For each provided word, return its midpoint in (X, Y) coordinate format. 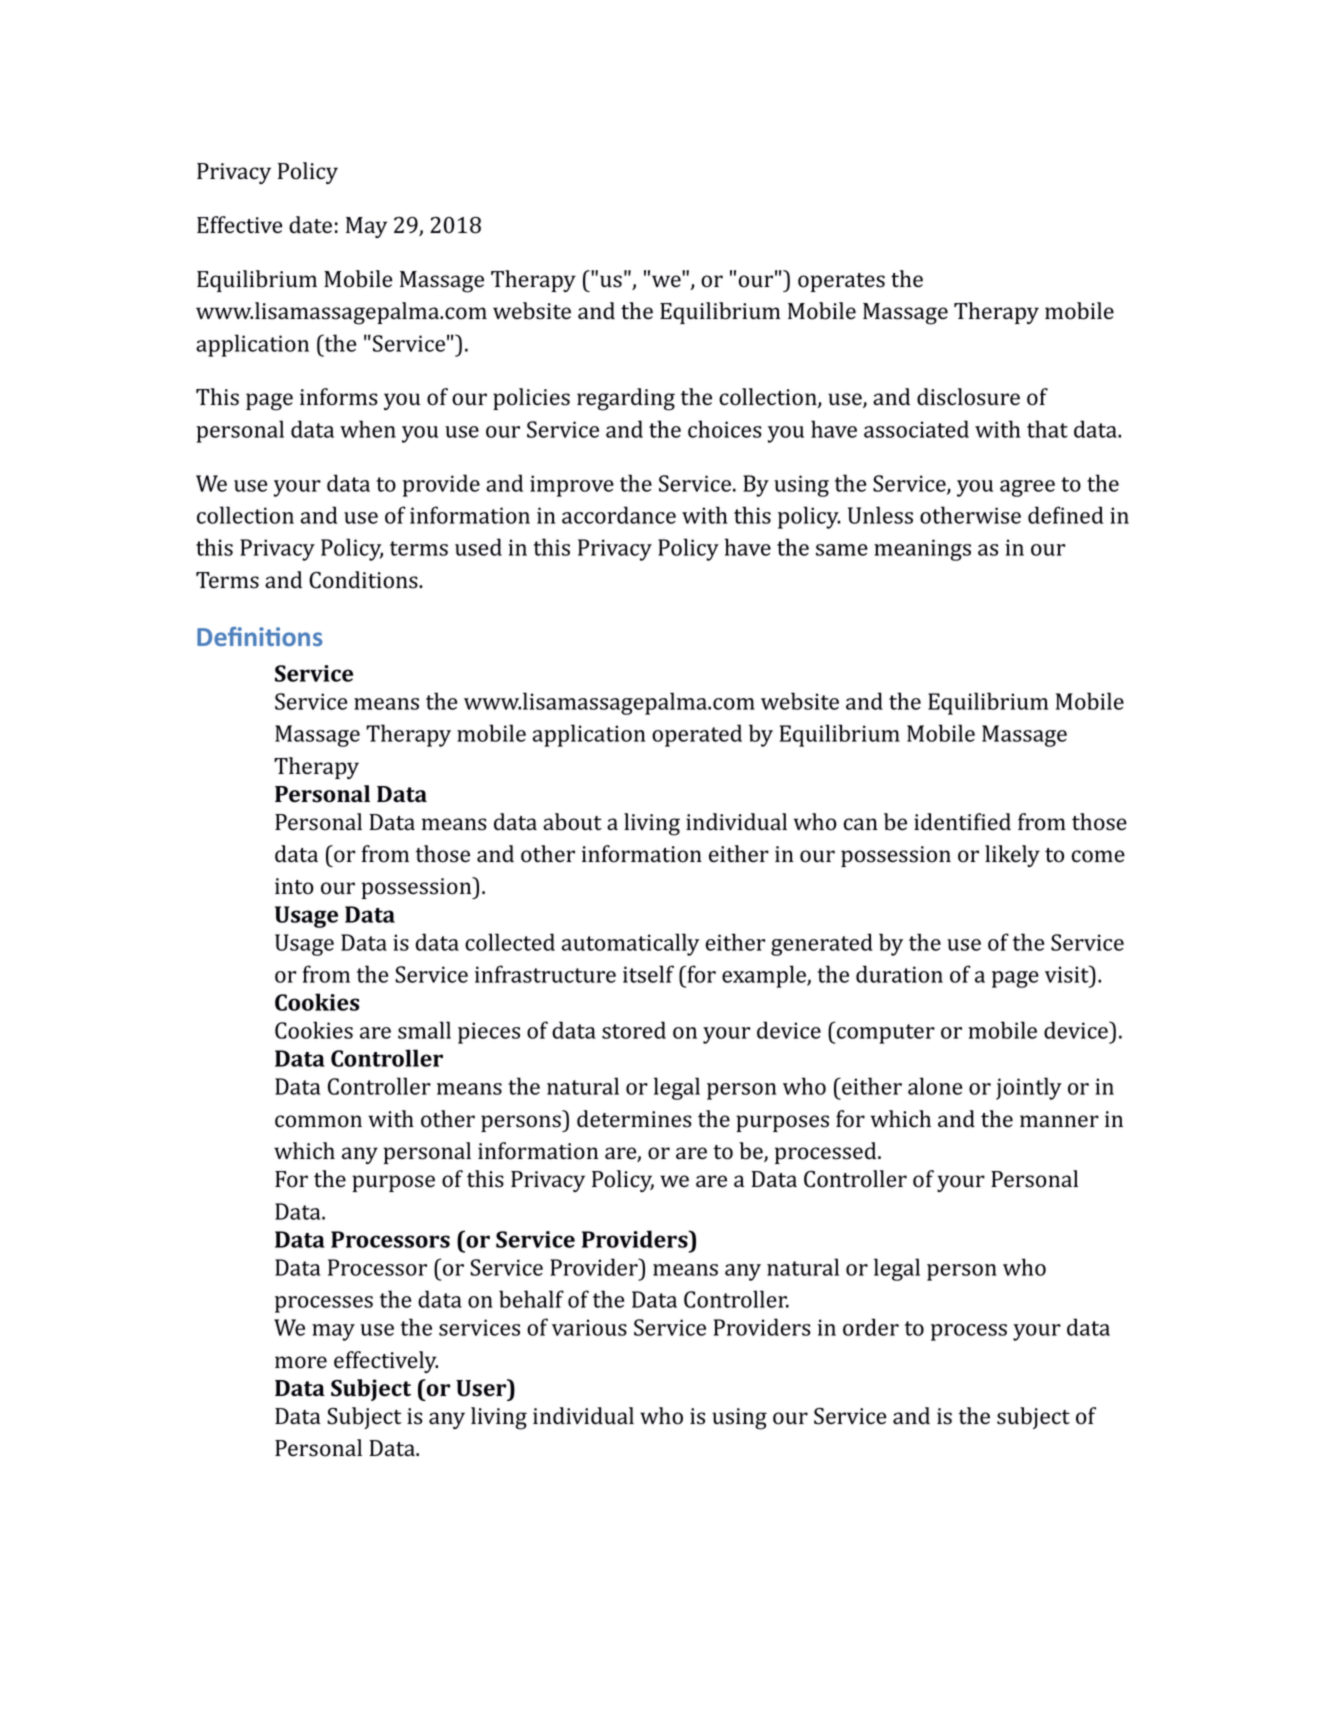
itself (648, 974)
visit (1068, 974)
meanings (922, 550)
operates (841, 282)
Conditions (364, 580)
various (589, 1327)
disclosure (968, 397)
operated (697, 735)
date (310, 225)
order (871, 1327)
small (424, 1030)
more (301, 1362)
